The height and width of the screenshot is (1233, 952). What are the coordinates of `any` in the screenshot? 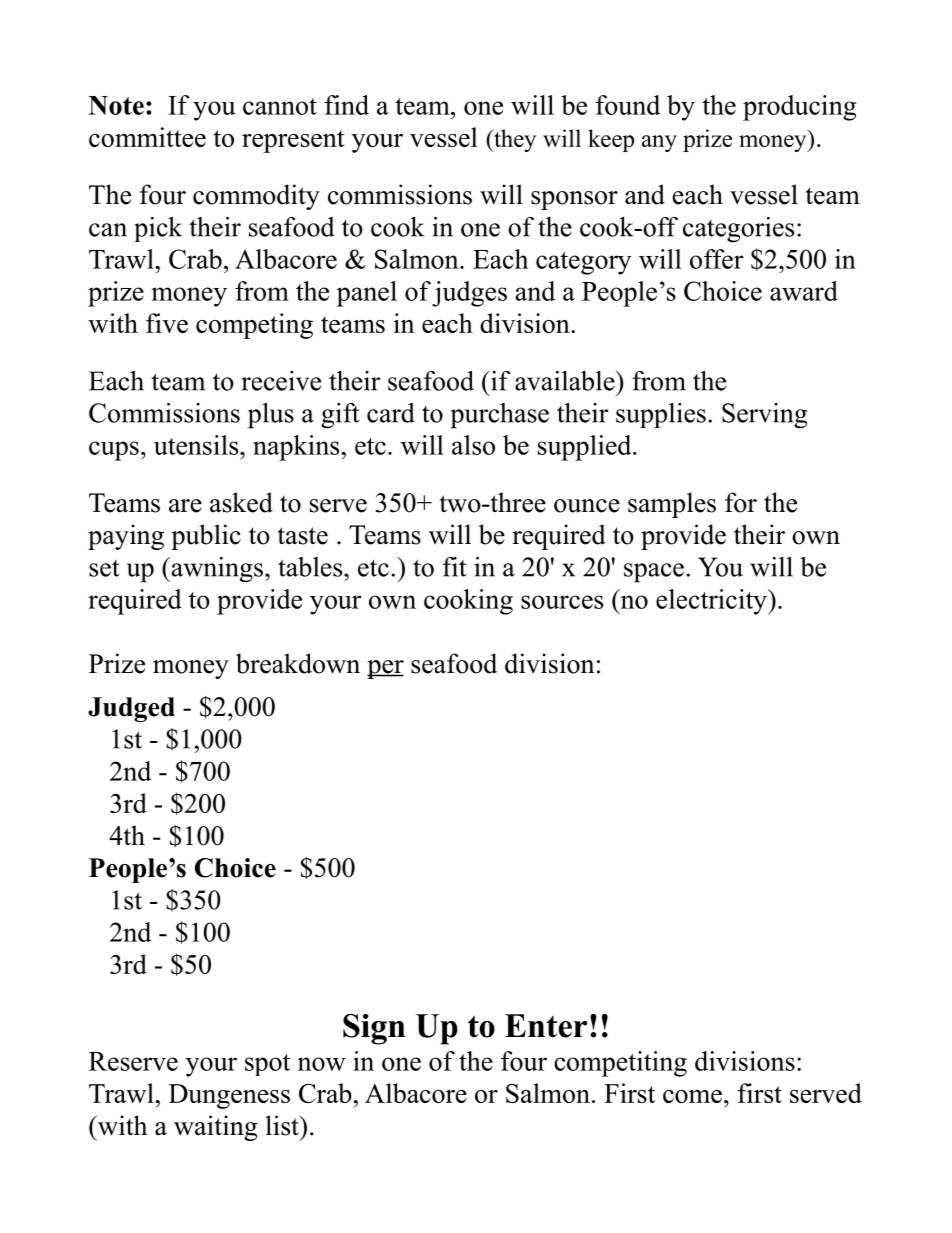 It's located at (659, 143).
